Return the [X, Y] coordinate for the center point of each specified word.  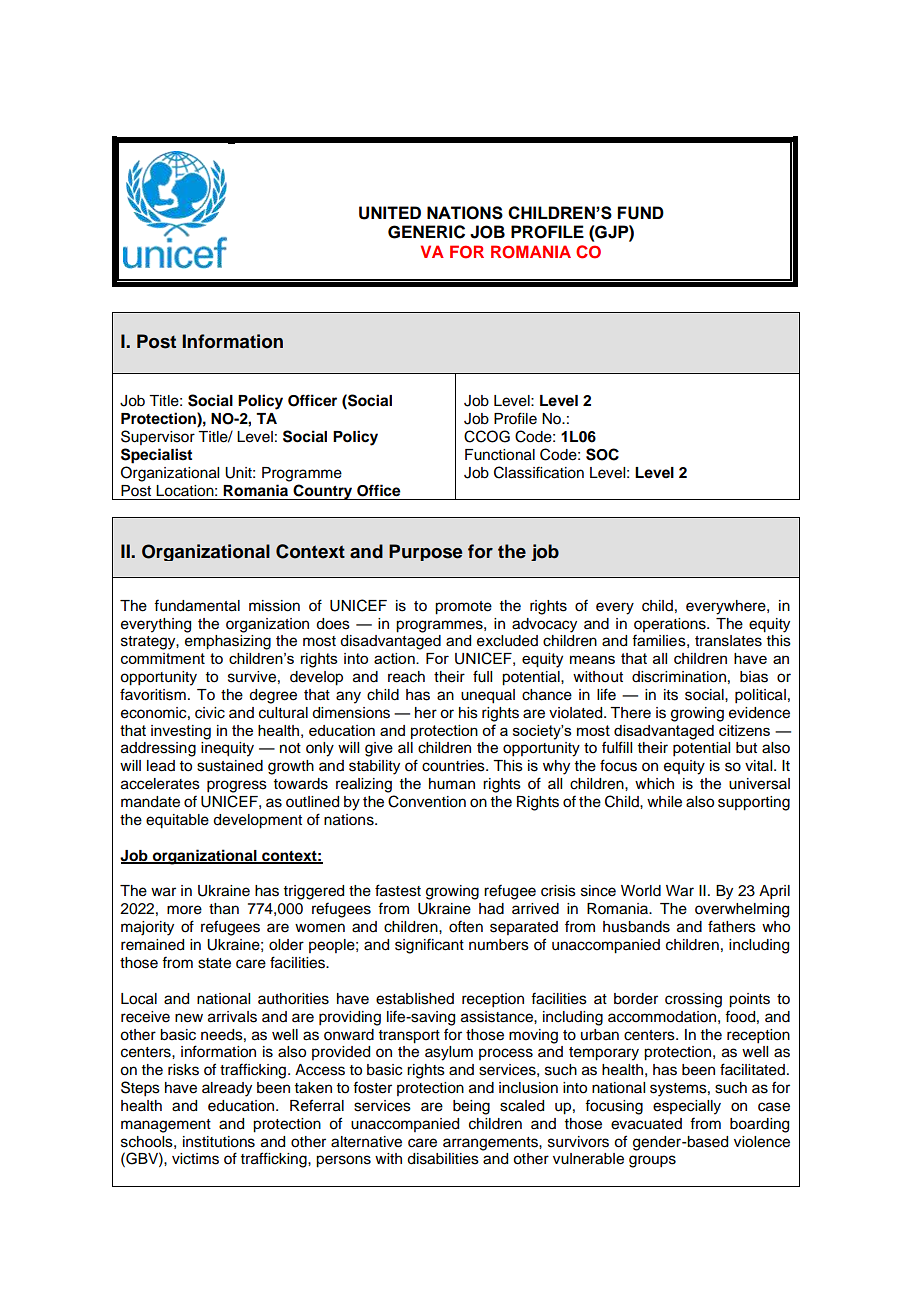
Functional [500, 455]
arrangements [491, 1144]
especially [687, 1107]
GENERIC [426, 232]
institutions [219, 1142]
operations [671, 625]
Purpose [425, 552]
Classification [539, 472]
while [664, 802]
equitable [177, 821]
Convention [427, 801]
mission [274, 606]
